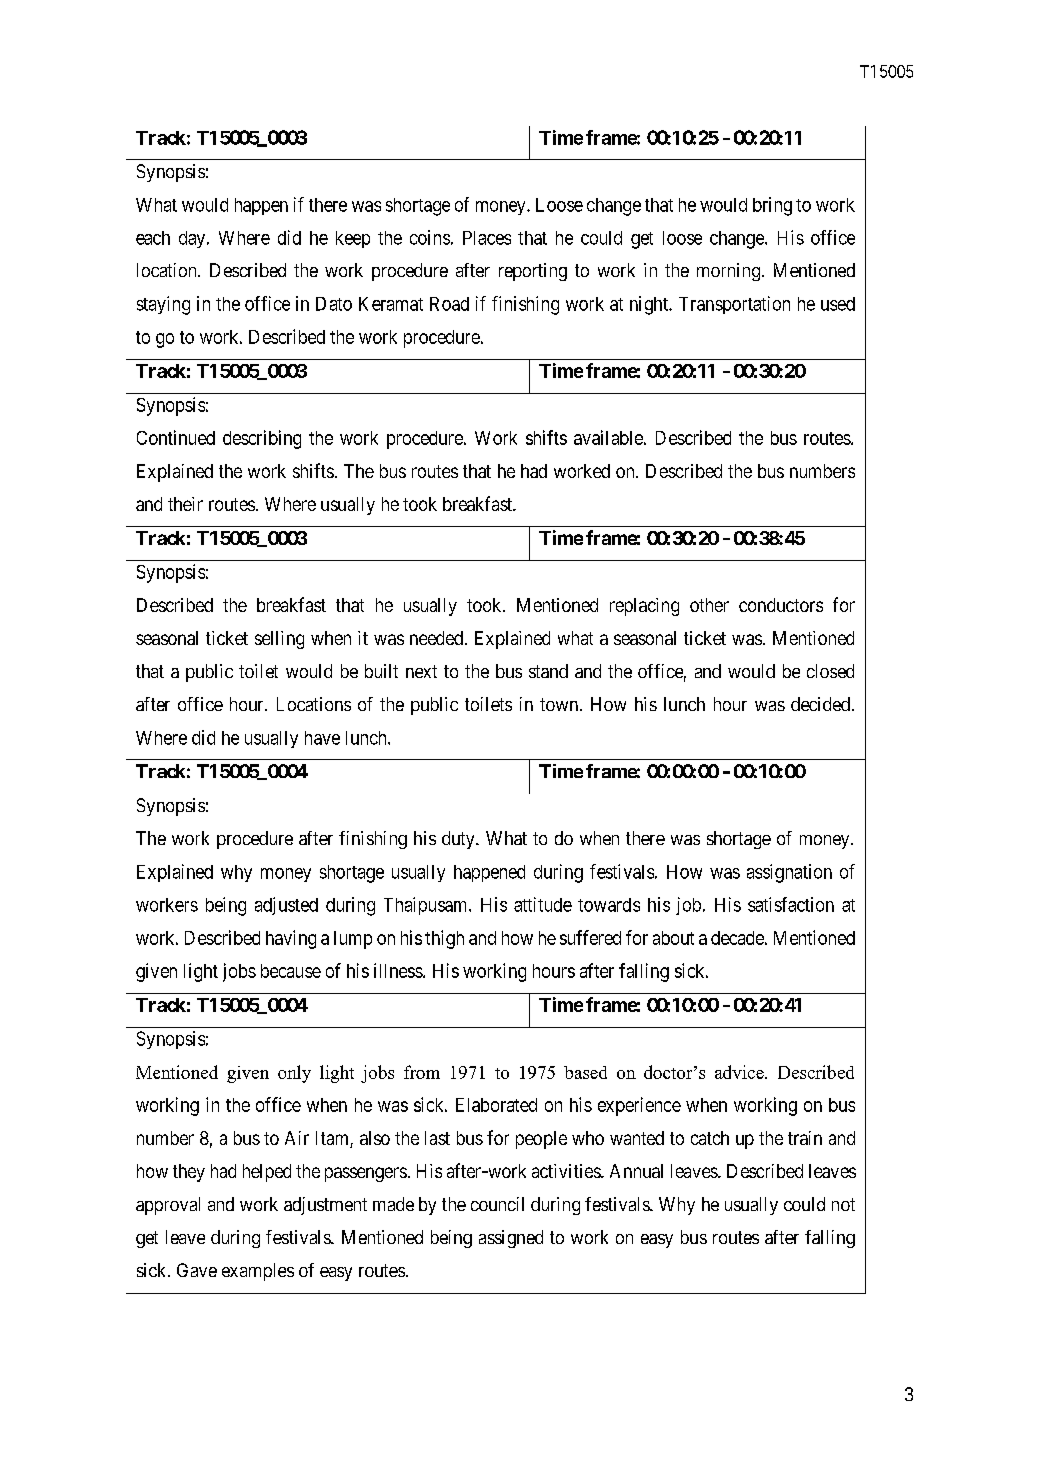  Describe the element at coordinates (843, 1204) in the page. I see `not` at that location.
